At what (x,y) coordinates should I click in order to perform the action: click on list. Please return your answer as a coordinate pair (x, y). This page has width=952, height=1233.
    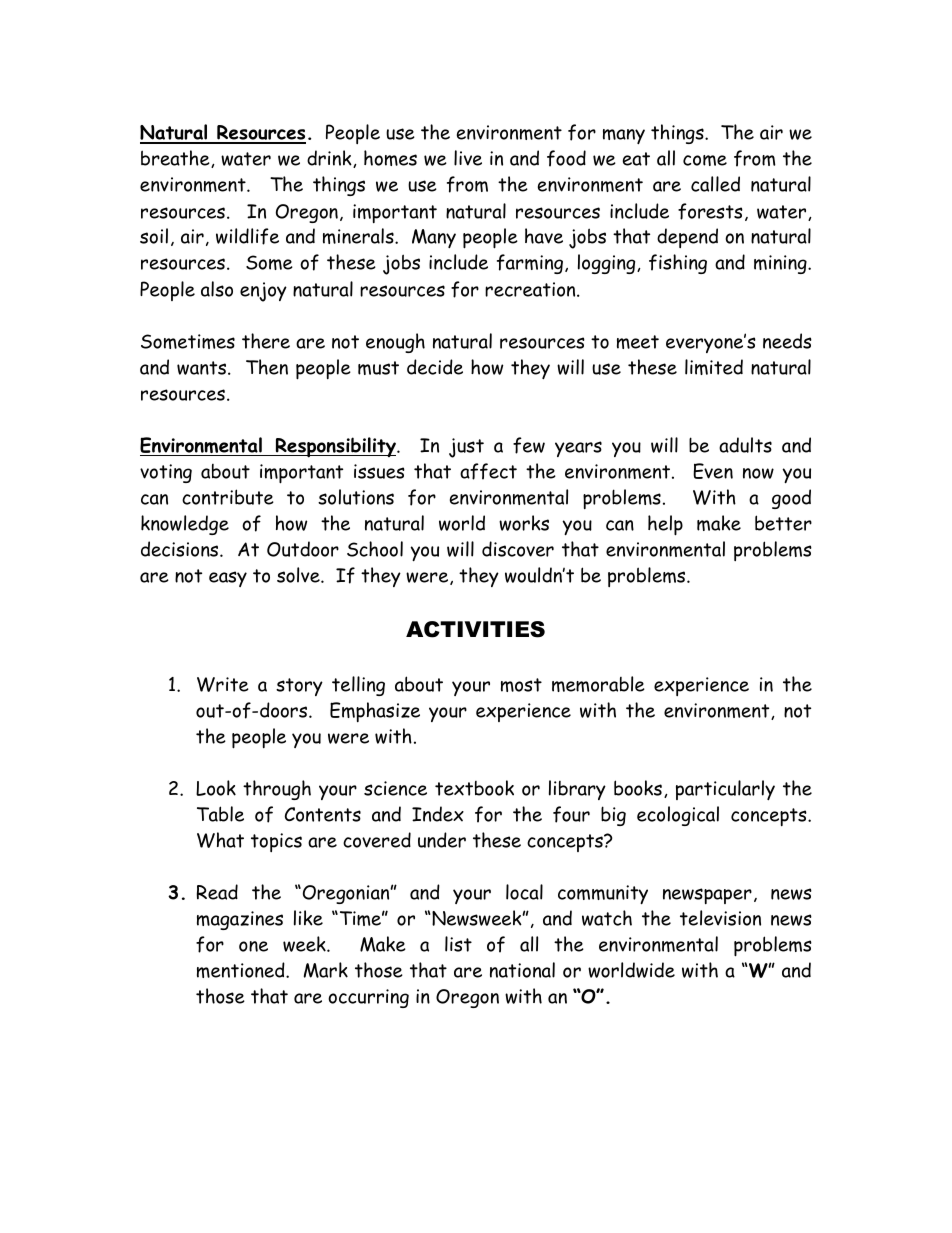
    Looking at the image, I should click on (458, 944).
